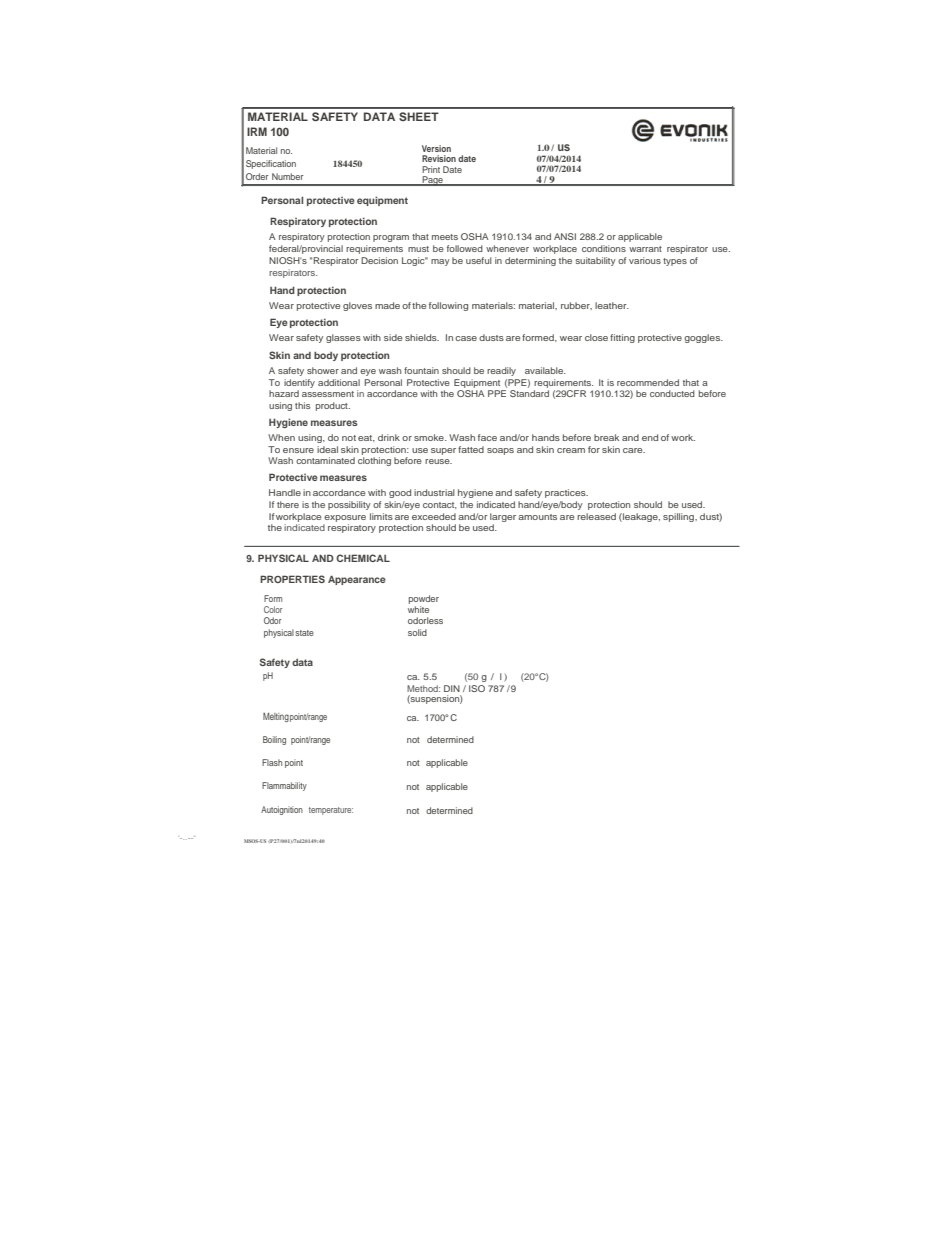  I want to click on fitting, so click(622, 338).
